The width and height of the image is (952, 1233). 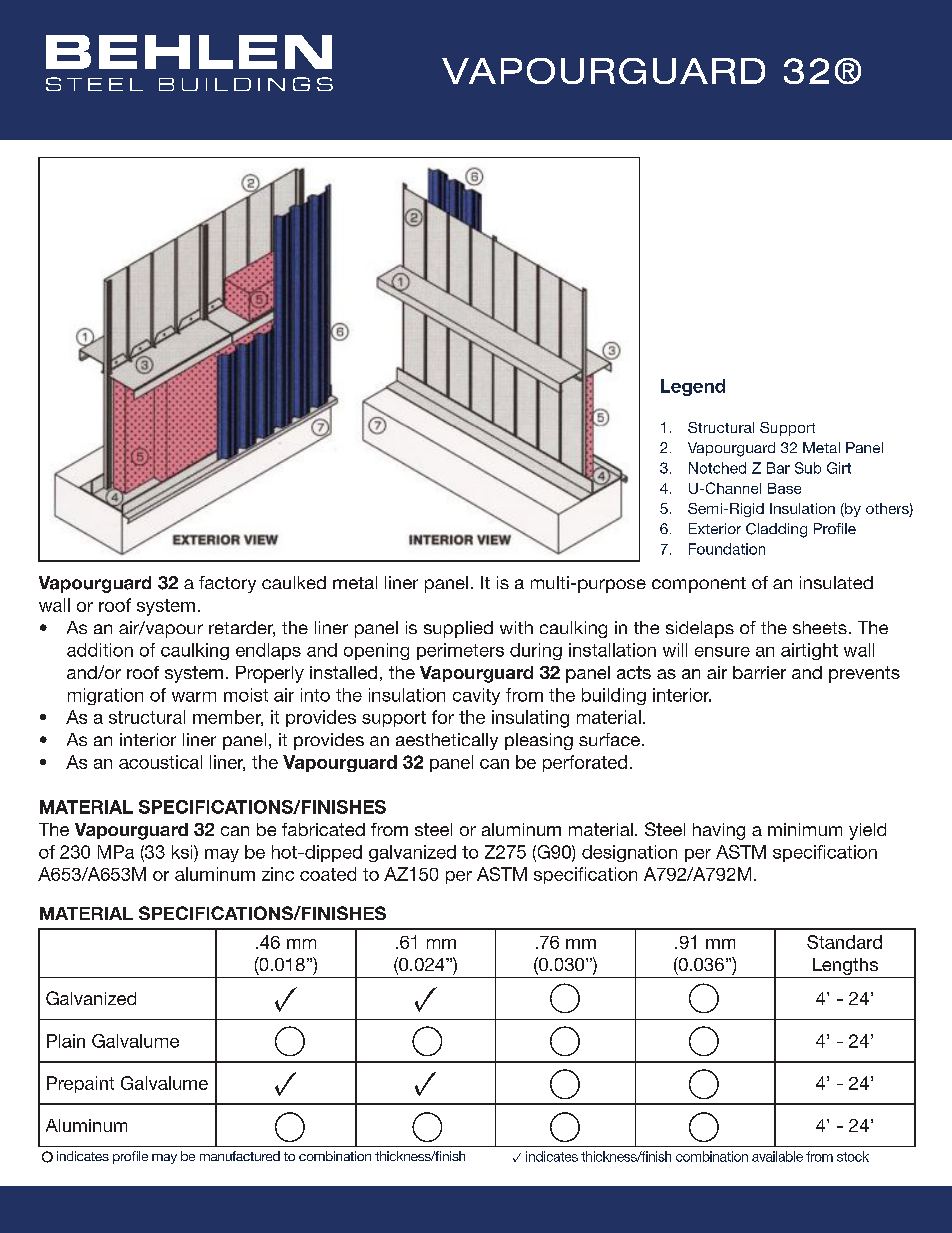 I want to click on minimum, so click(x=805, y=829).
